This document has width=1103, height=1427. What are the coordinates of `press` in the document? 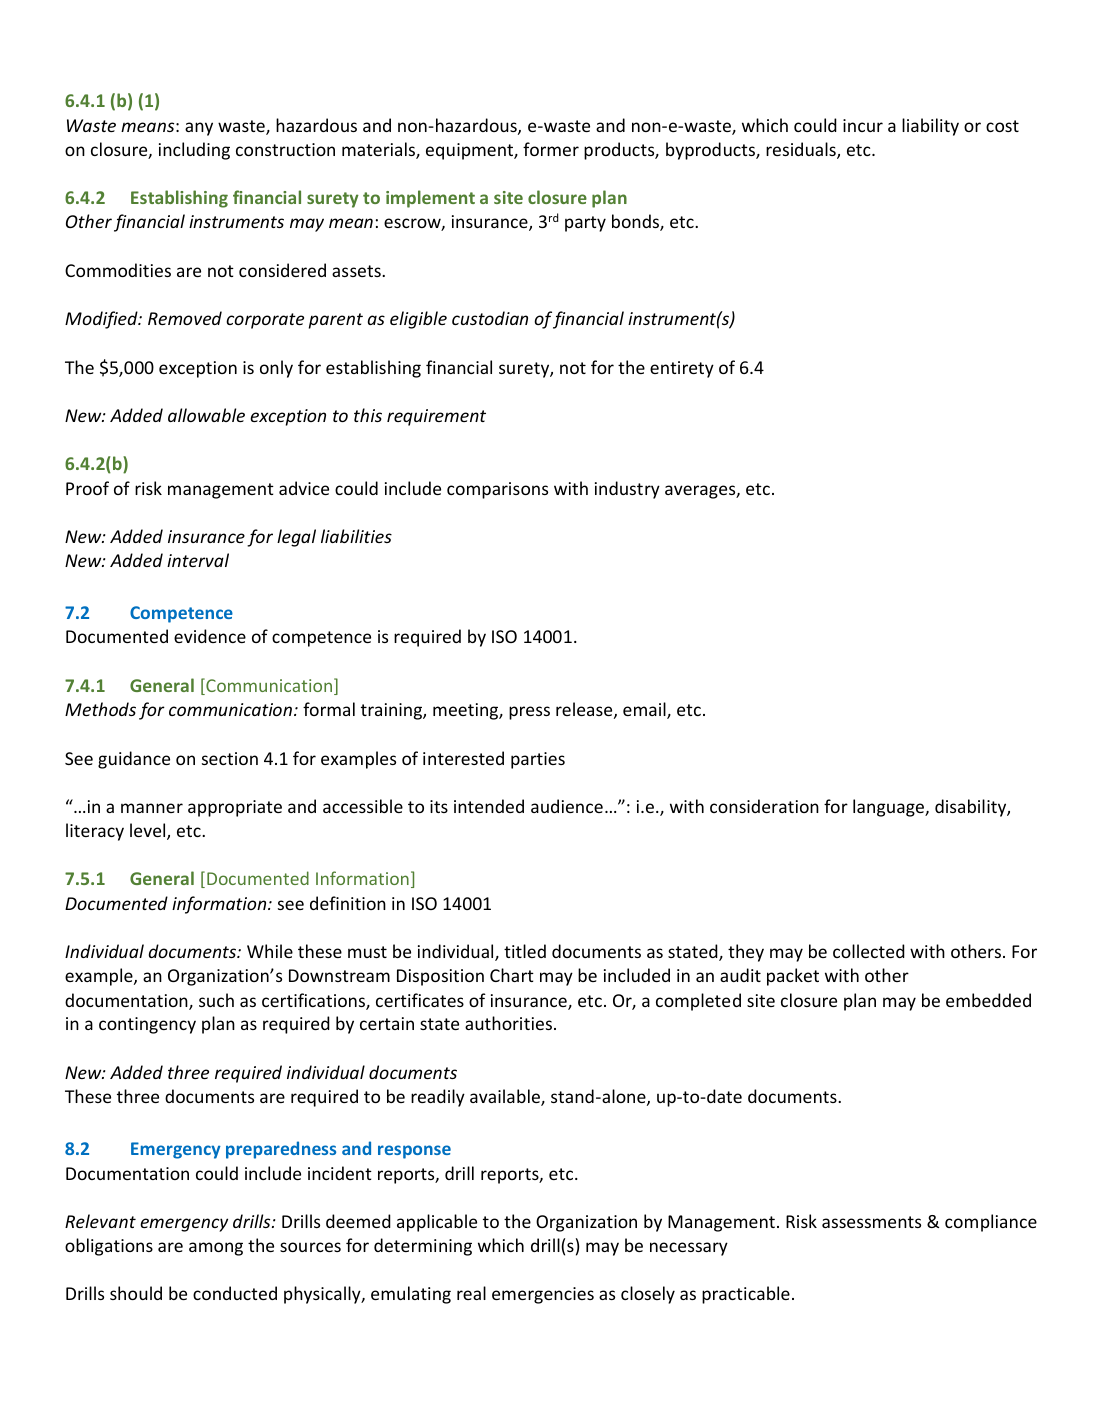 It's located at (529, 713).
